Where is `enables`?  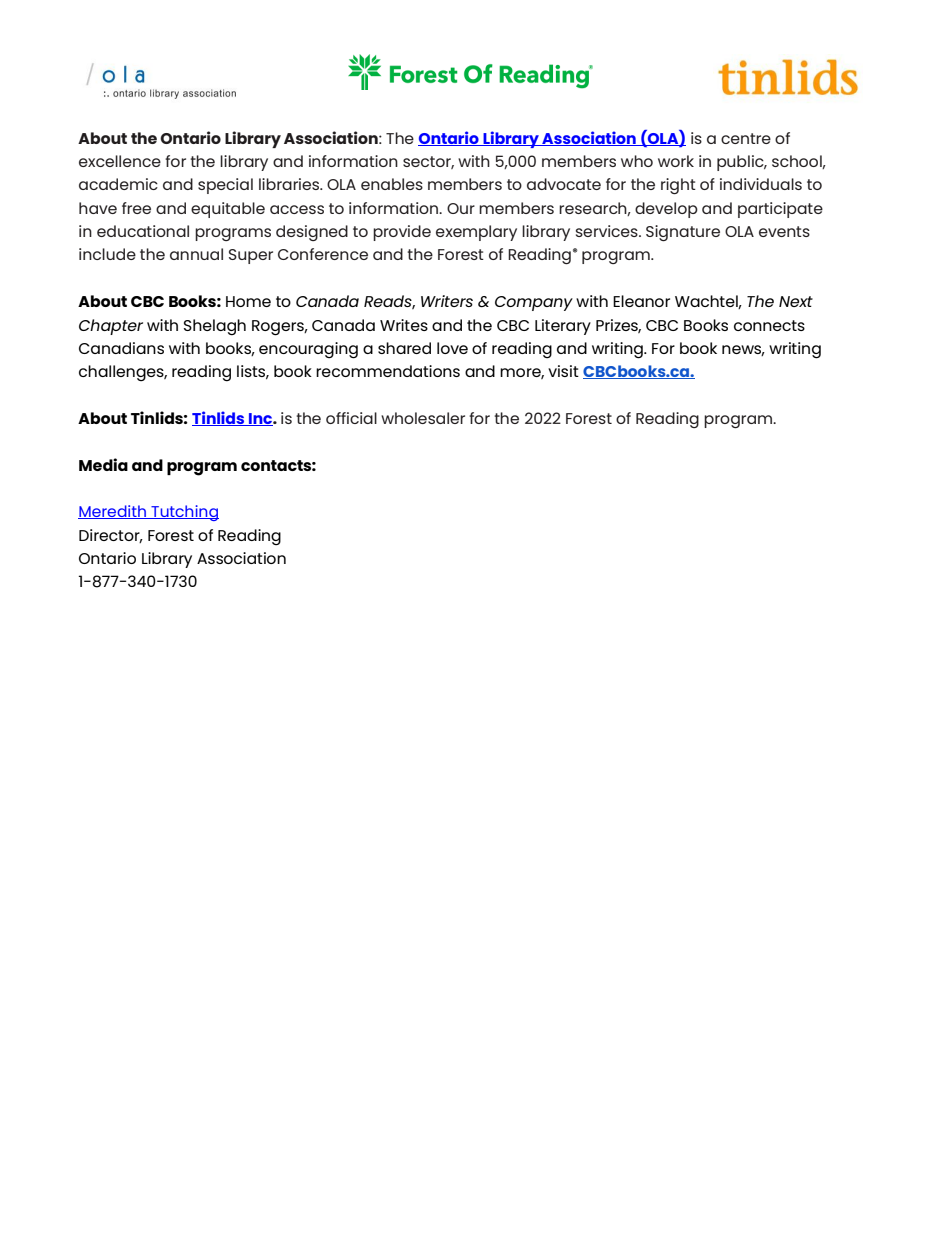 enables is located at coordinates (392, 184).
